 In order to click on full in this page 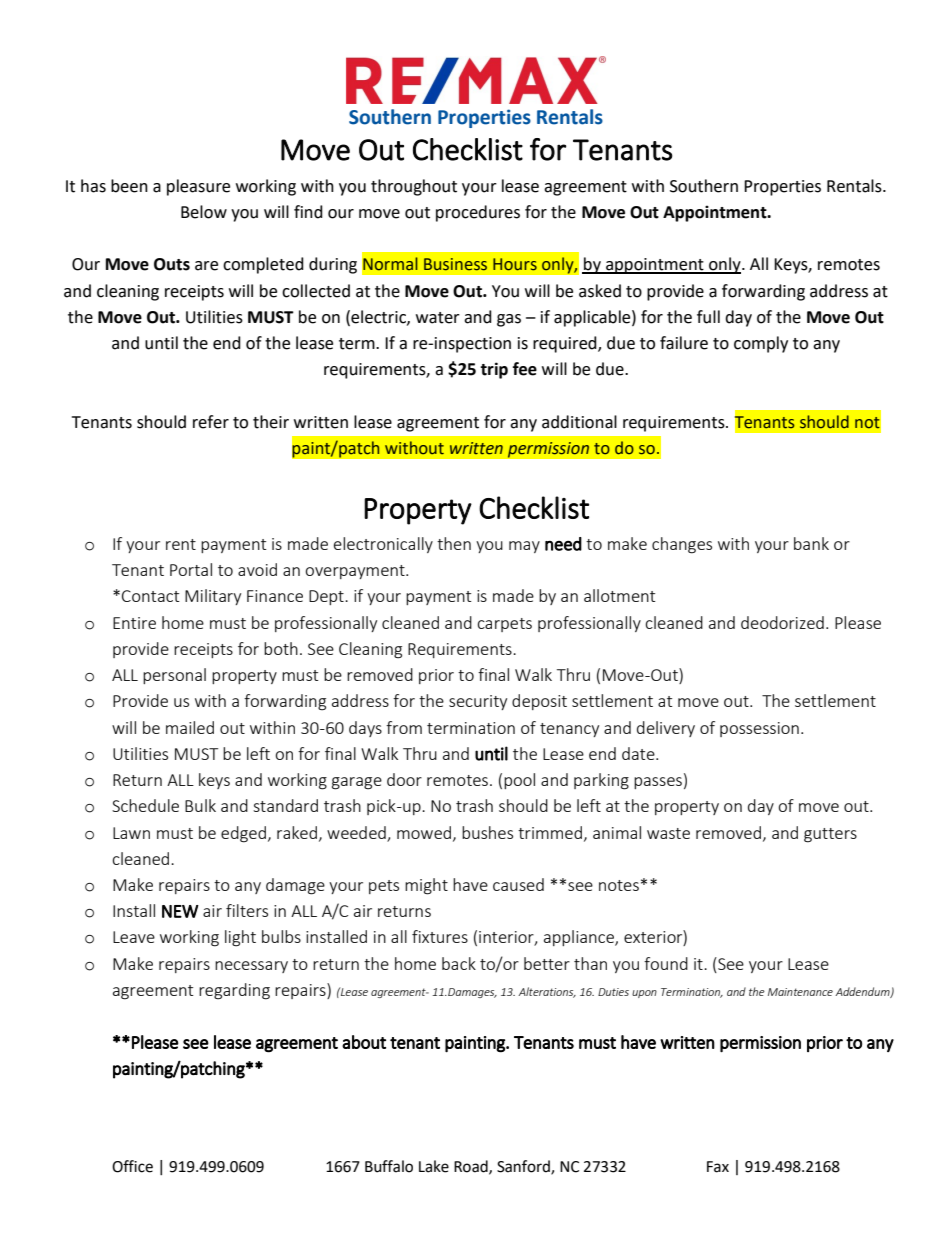, I will do `click(708, 317)`.
